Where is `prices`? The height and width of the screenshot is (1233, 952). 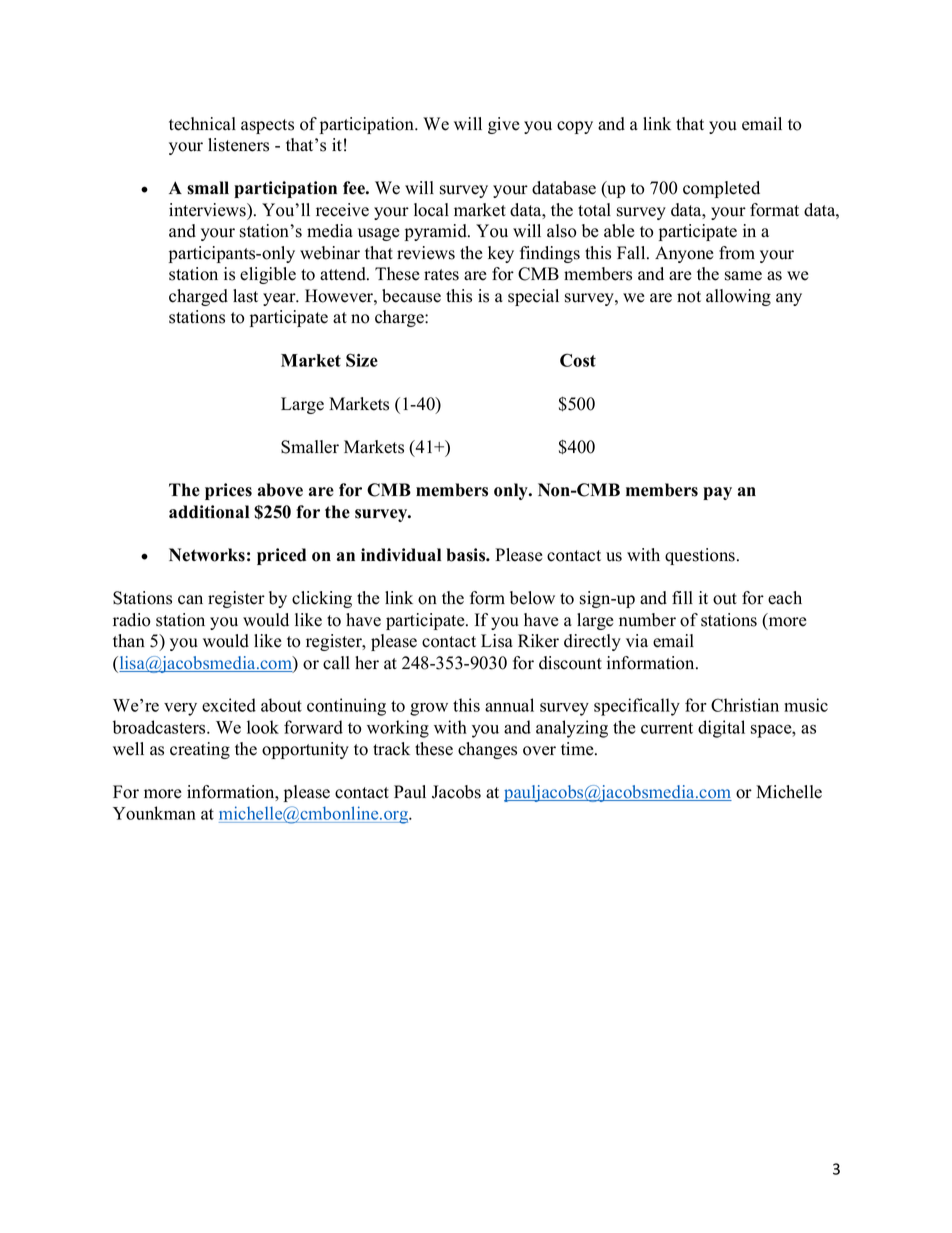
prices is located at coordinates (228, 491).
